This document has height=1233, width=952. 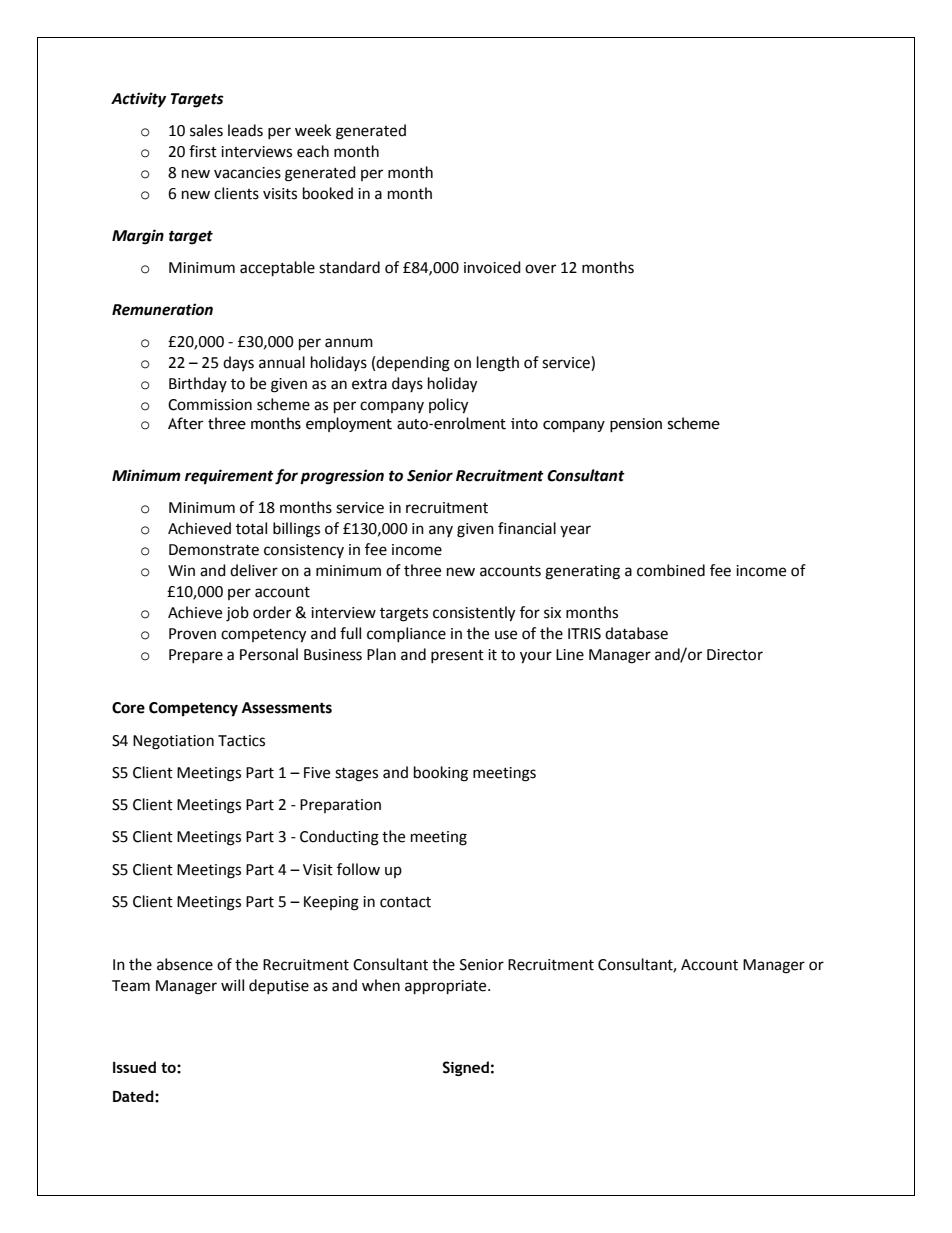 I want to click on booking, so click(x=441, y=774).
